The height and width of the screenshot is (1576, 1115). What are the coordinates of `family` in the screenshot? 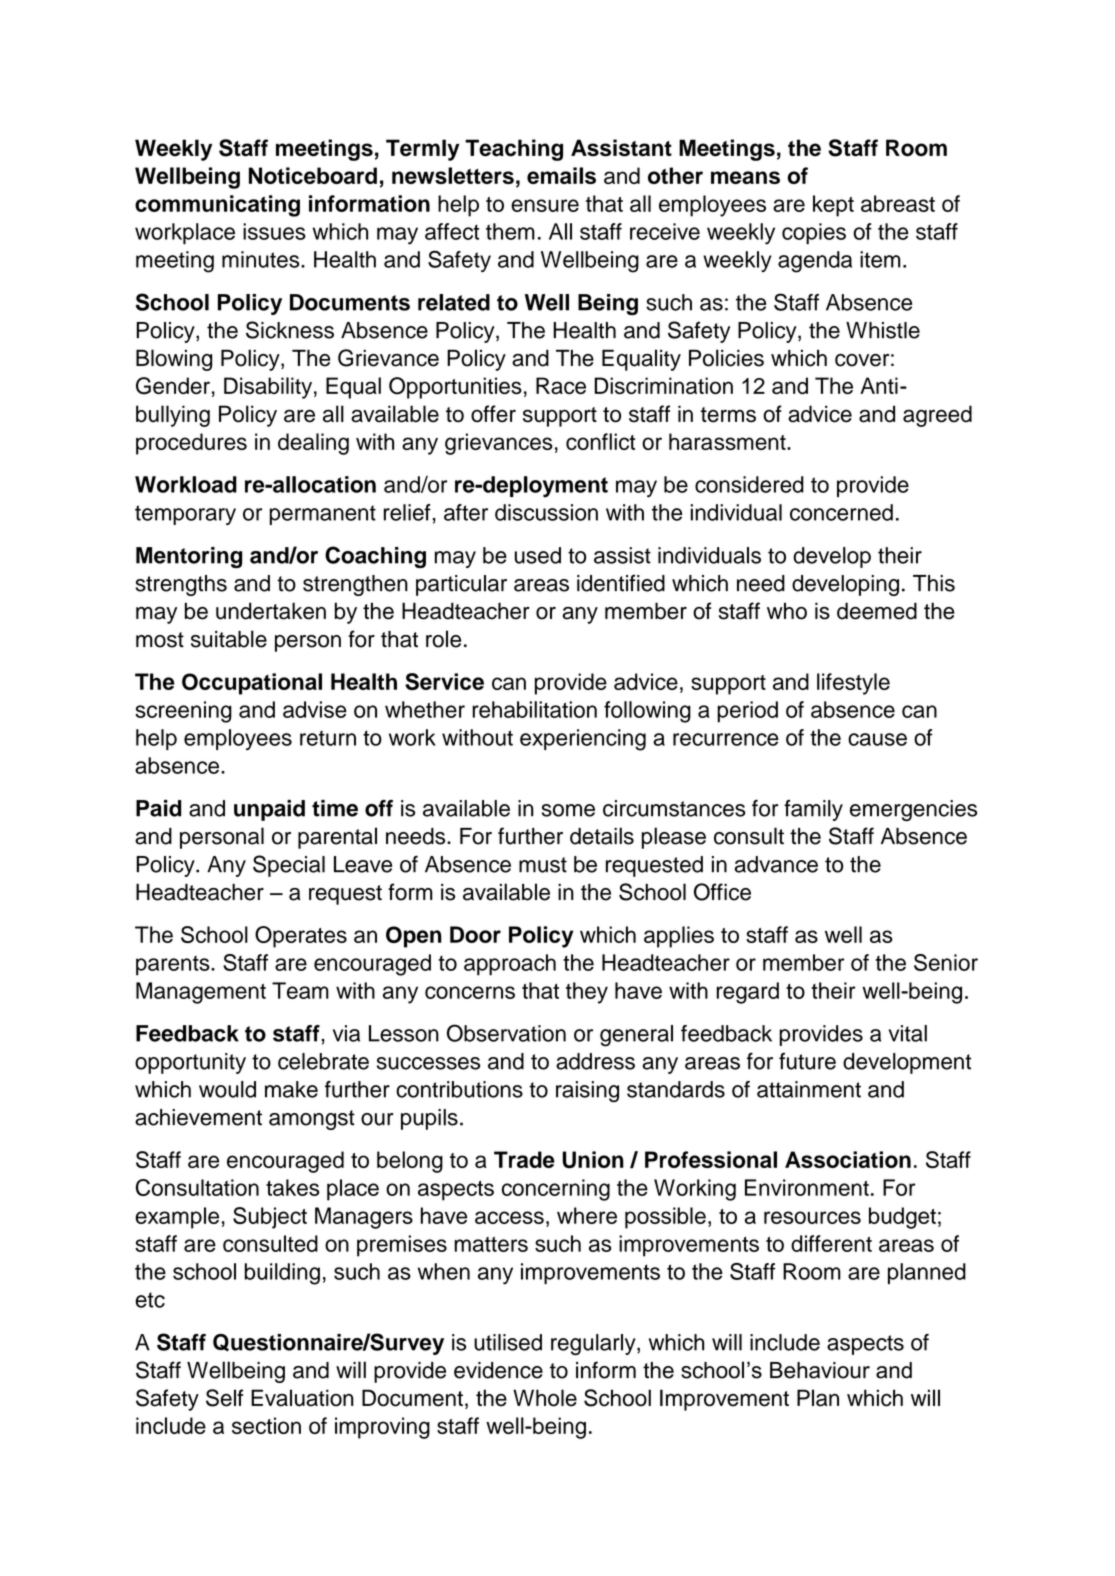 It's located at (813, 810).
